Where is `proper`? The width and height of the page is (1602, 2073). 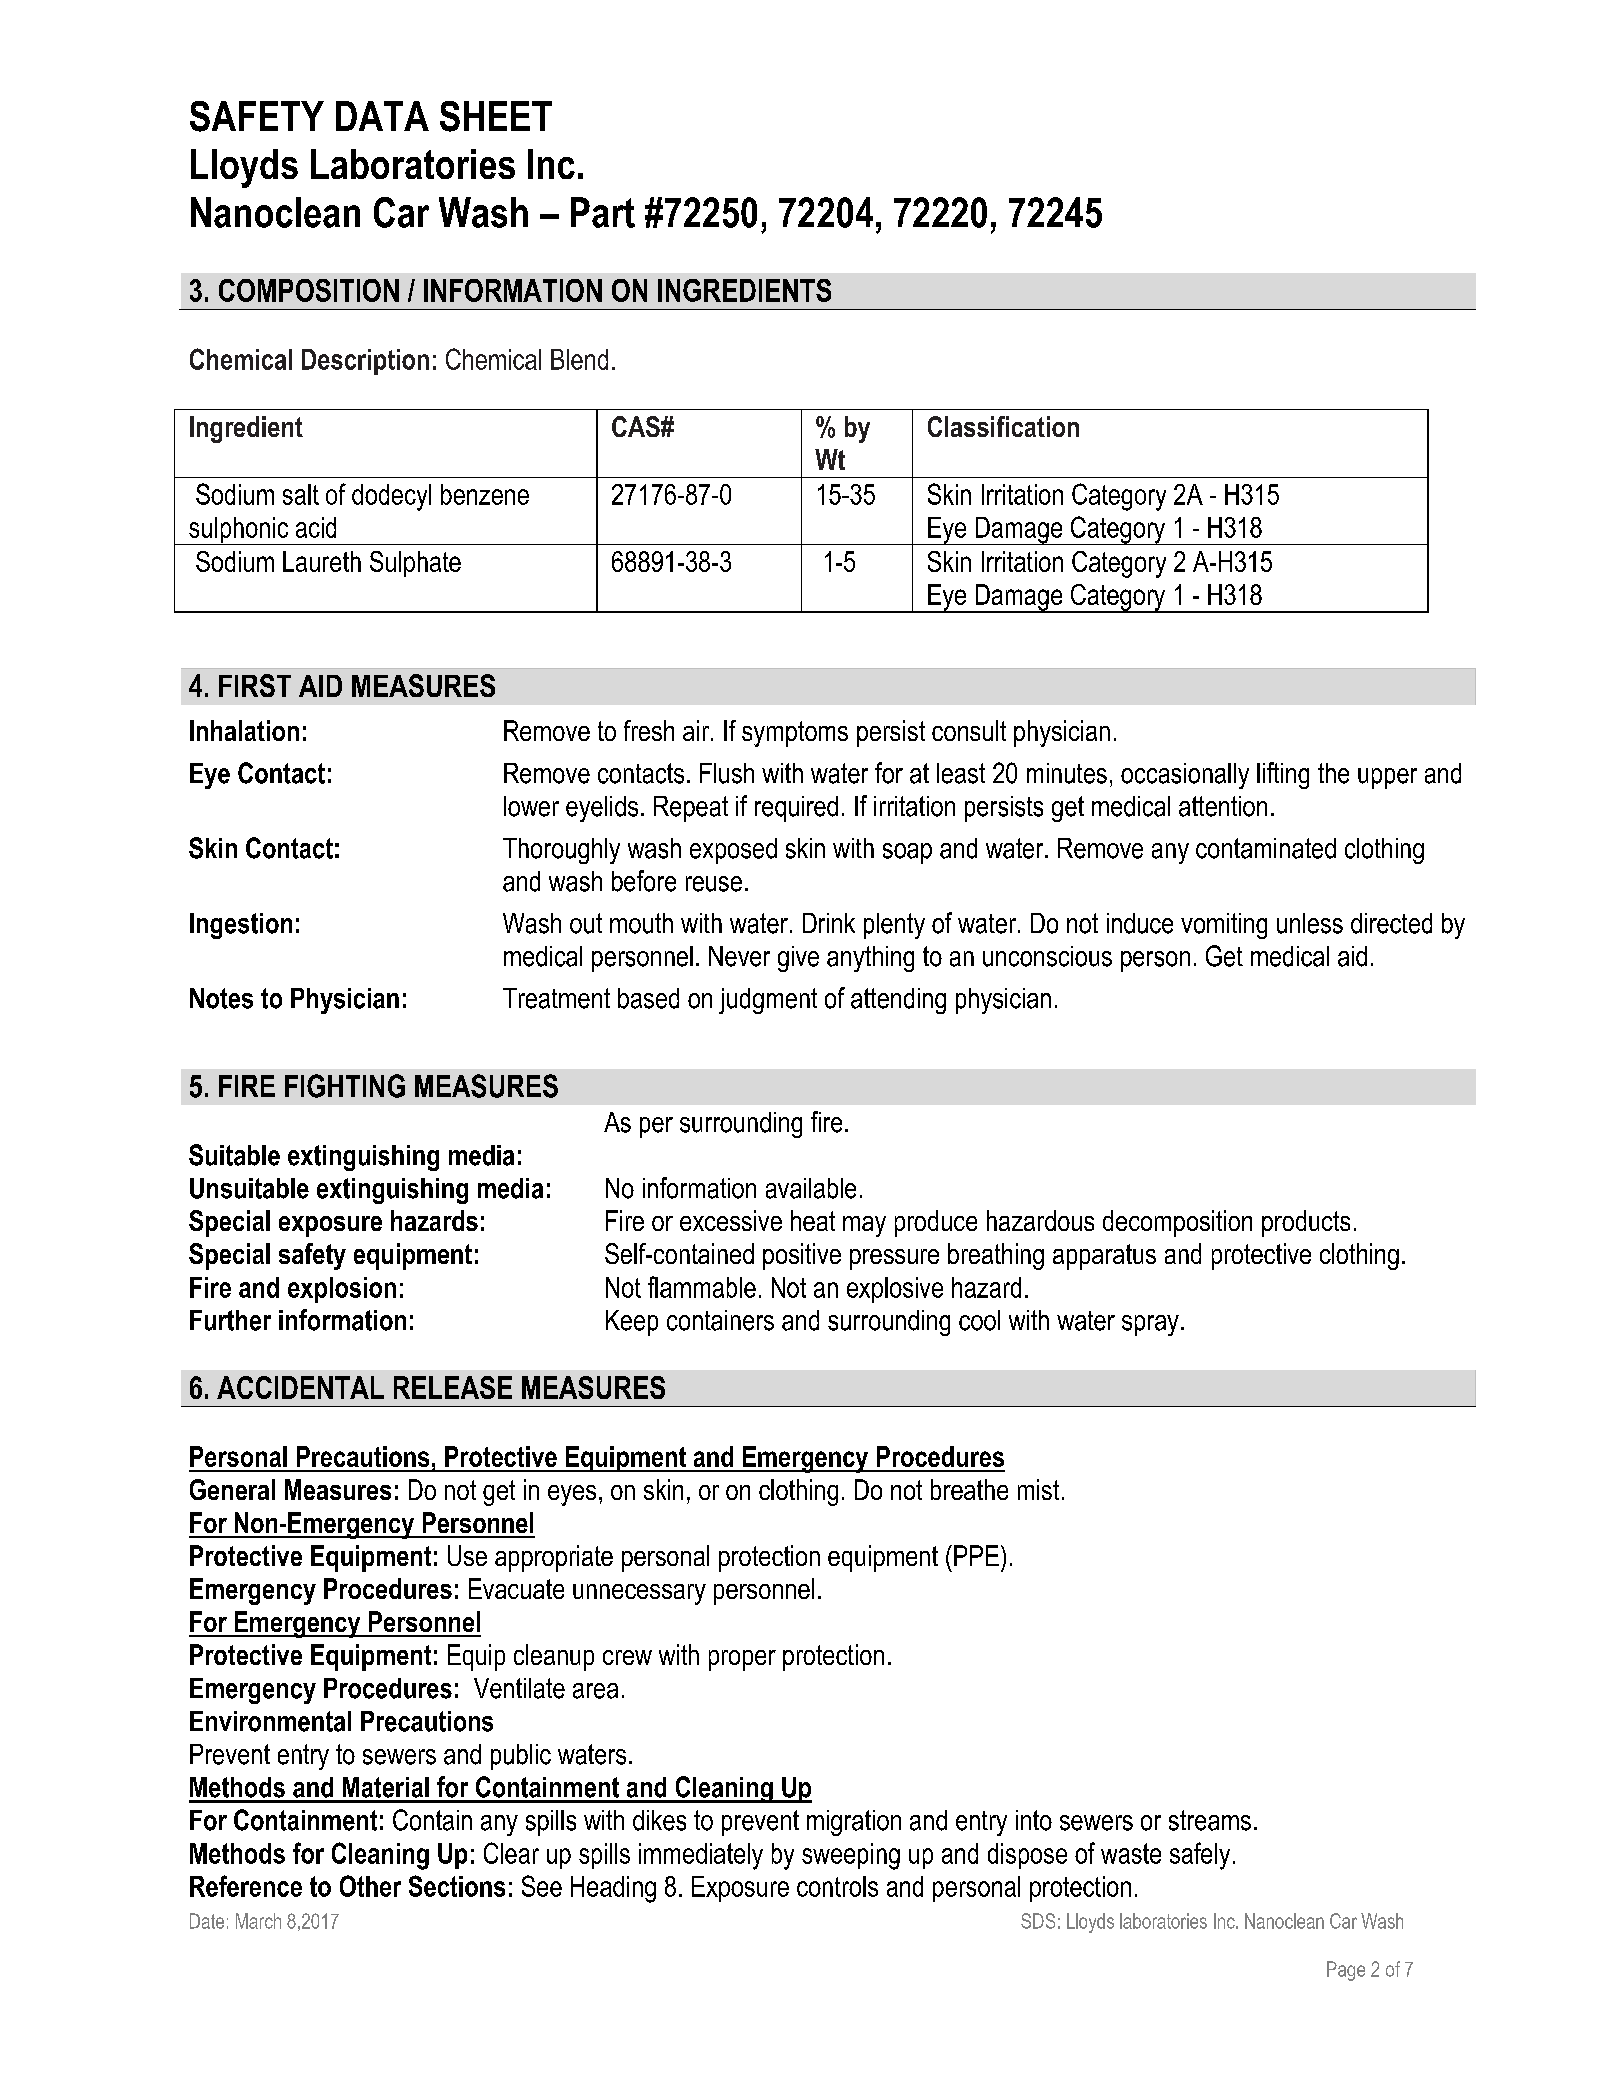
proper is located at coordinates (742, 1660).
